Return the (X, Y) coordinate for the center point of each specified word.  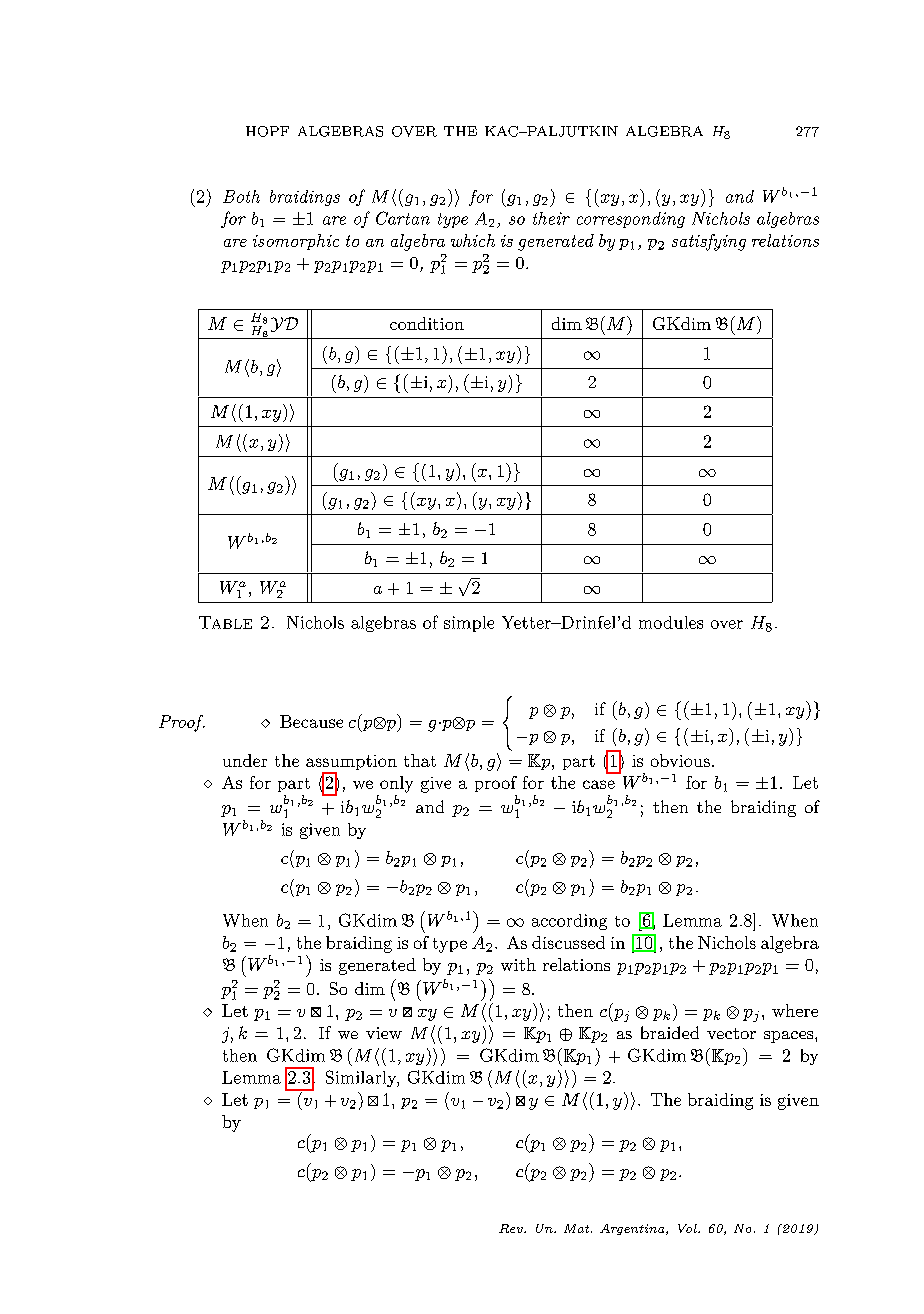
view (384, 1033)
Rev (512, 1228)
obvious (680, 760)
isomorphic (296, 242)
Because (311, 721)
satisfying (709, 242)
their (551, 218)
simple (469, 624)
